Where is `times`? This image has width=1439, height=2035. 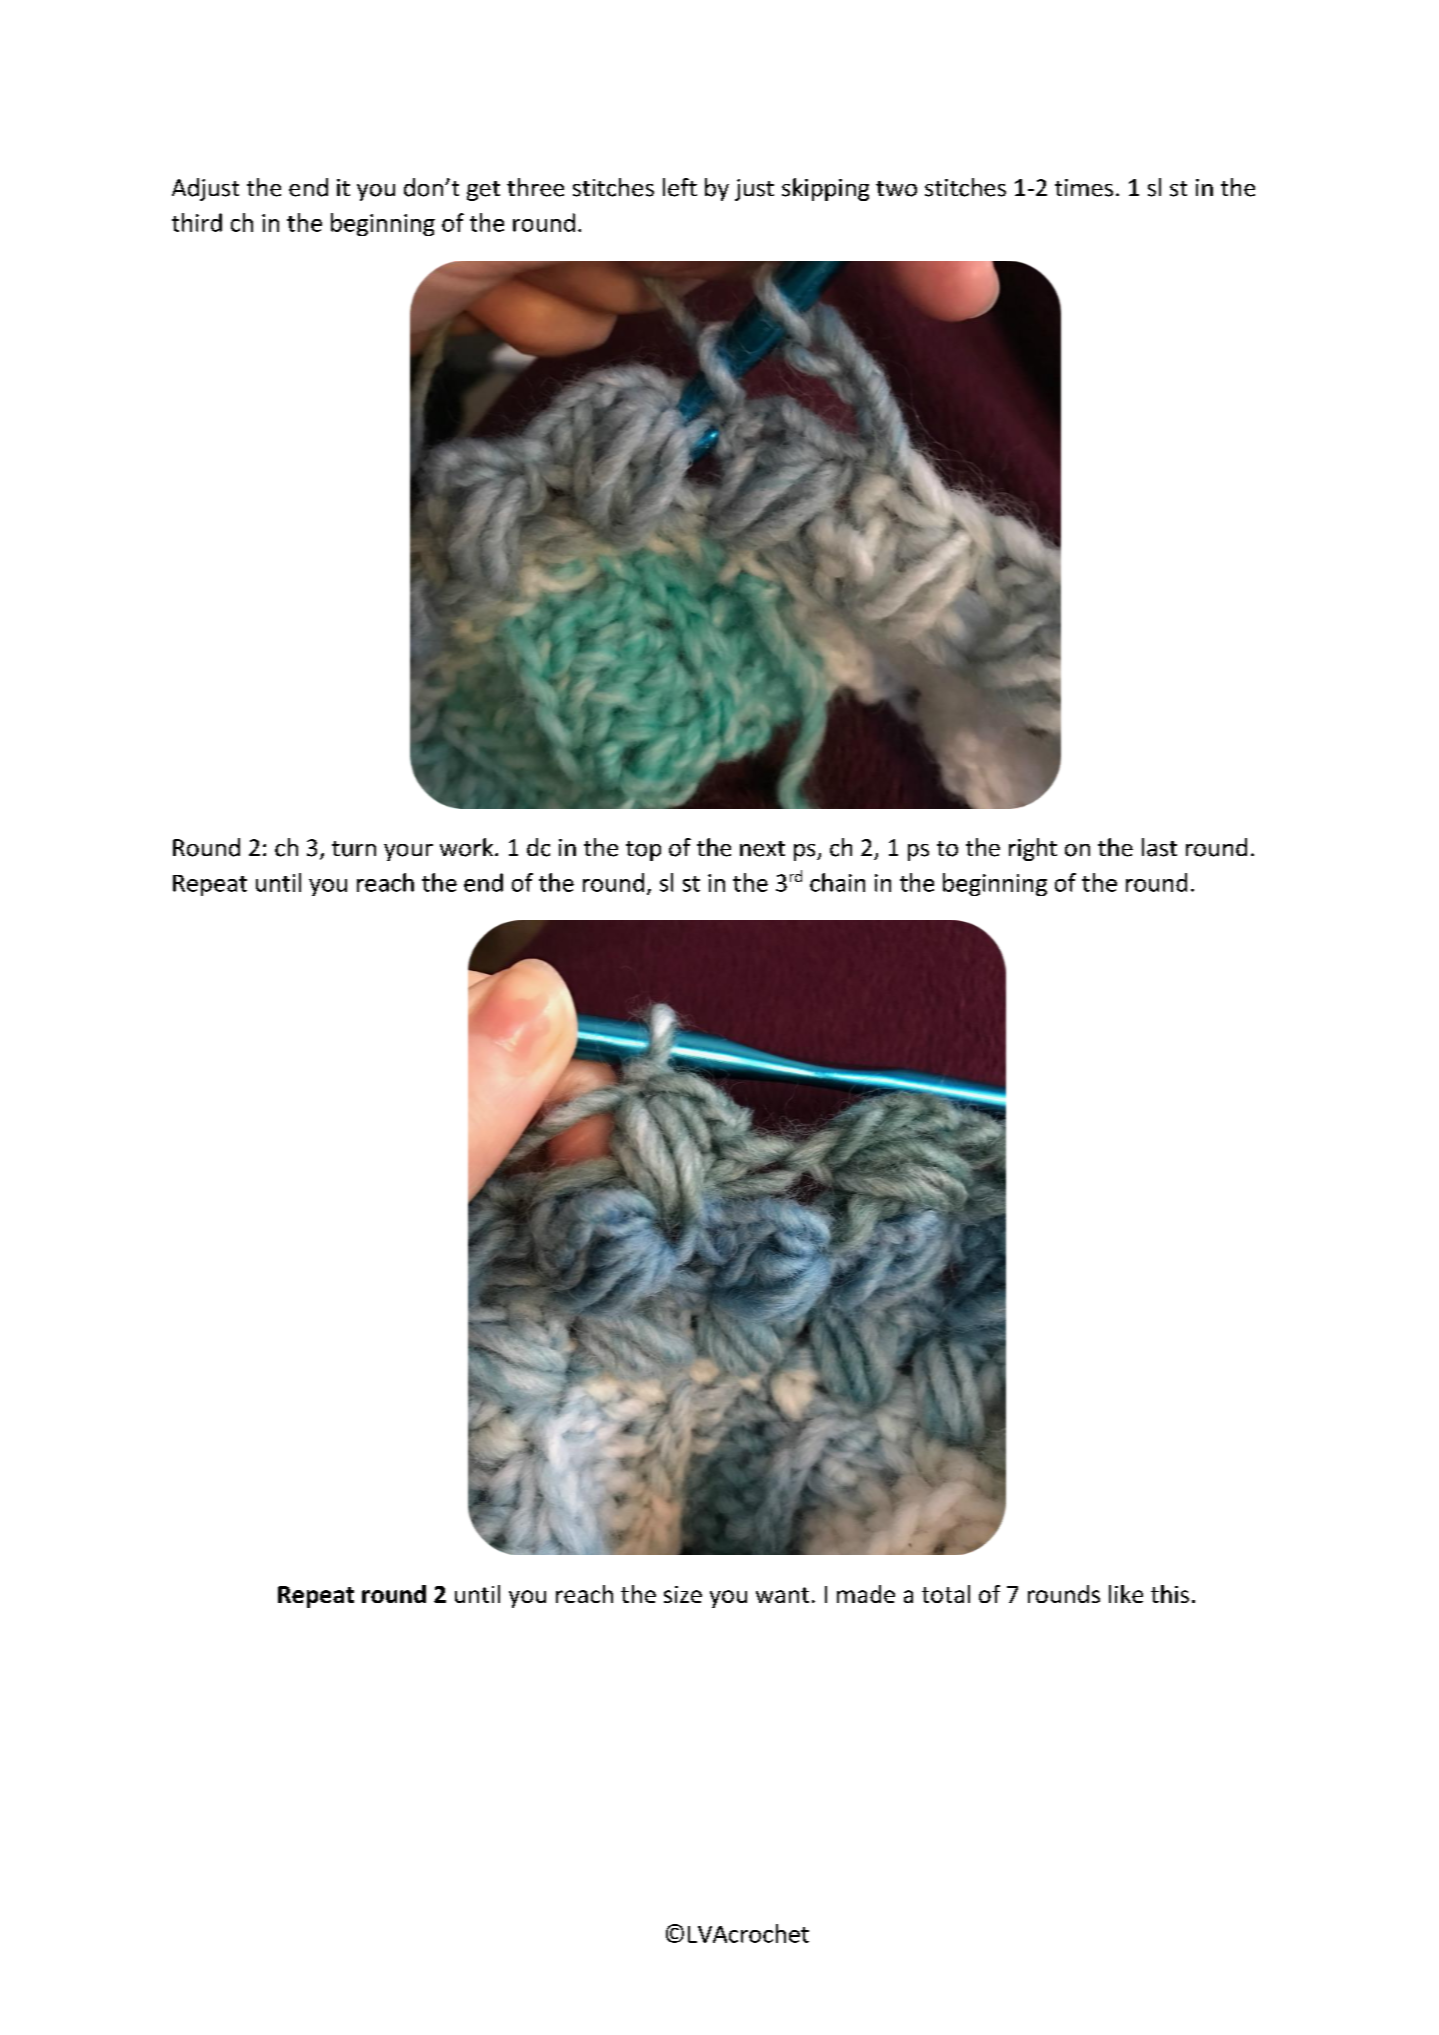 times is located at coordinates (1084, 188).
